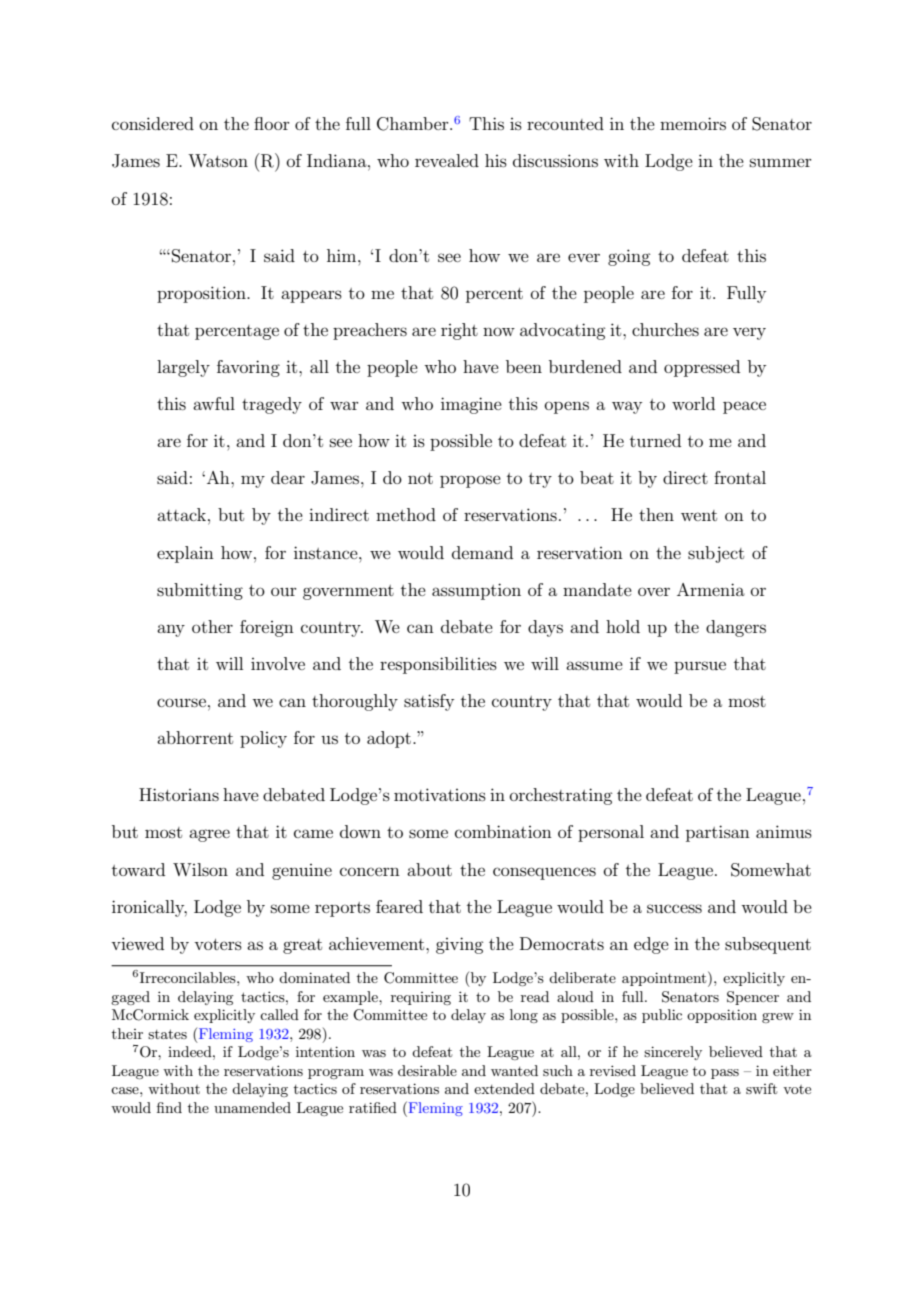 This screenshot has width=924, height=1308. I want to click on oppressed, so click(702, 368).
